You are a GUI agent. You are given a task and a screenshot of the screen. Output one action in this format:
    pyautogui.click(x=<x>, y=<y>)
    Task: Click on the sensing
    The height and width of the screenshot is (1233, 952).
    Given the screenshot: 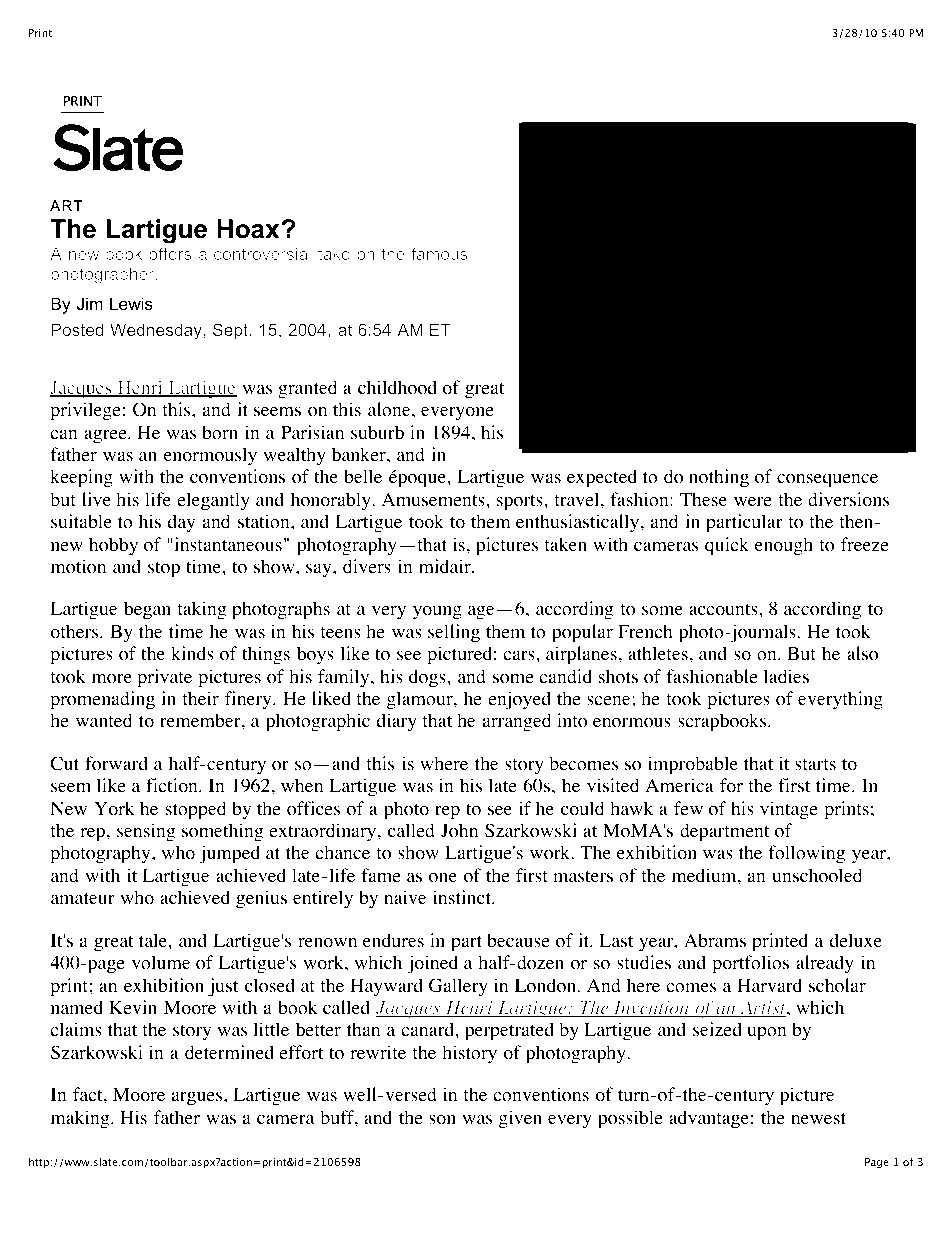 What is the action you would take?
    pyautogui.click(x=146, y=832)
